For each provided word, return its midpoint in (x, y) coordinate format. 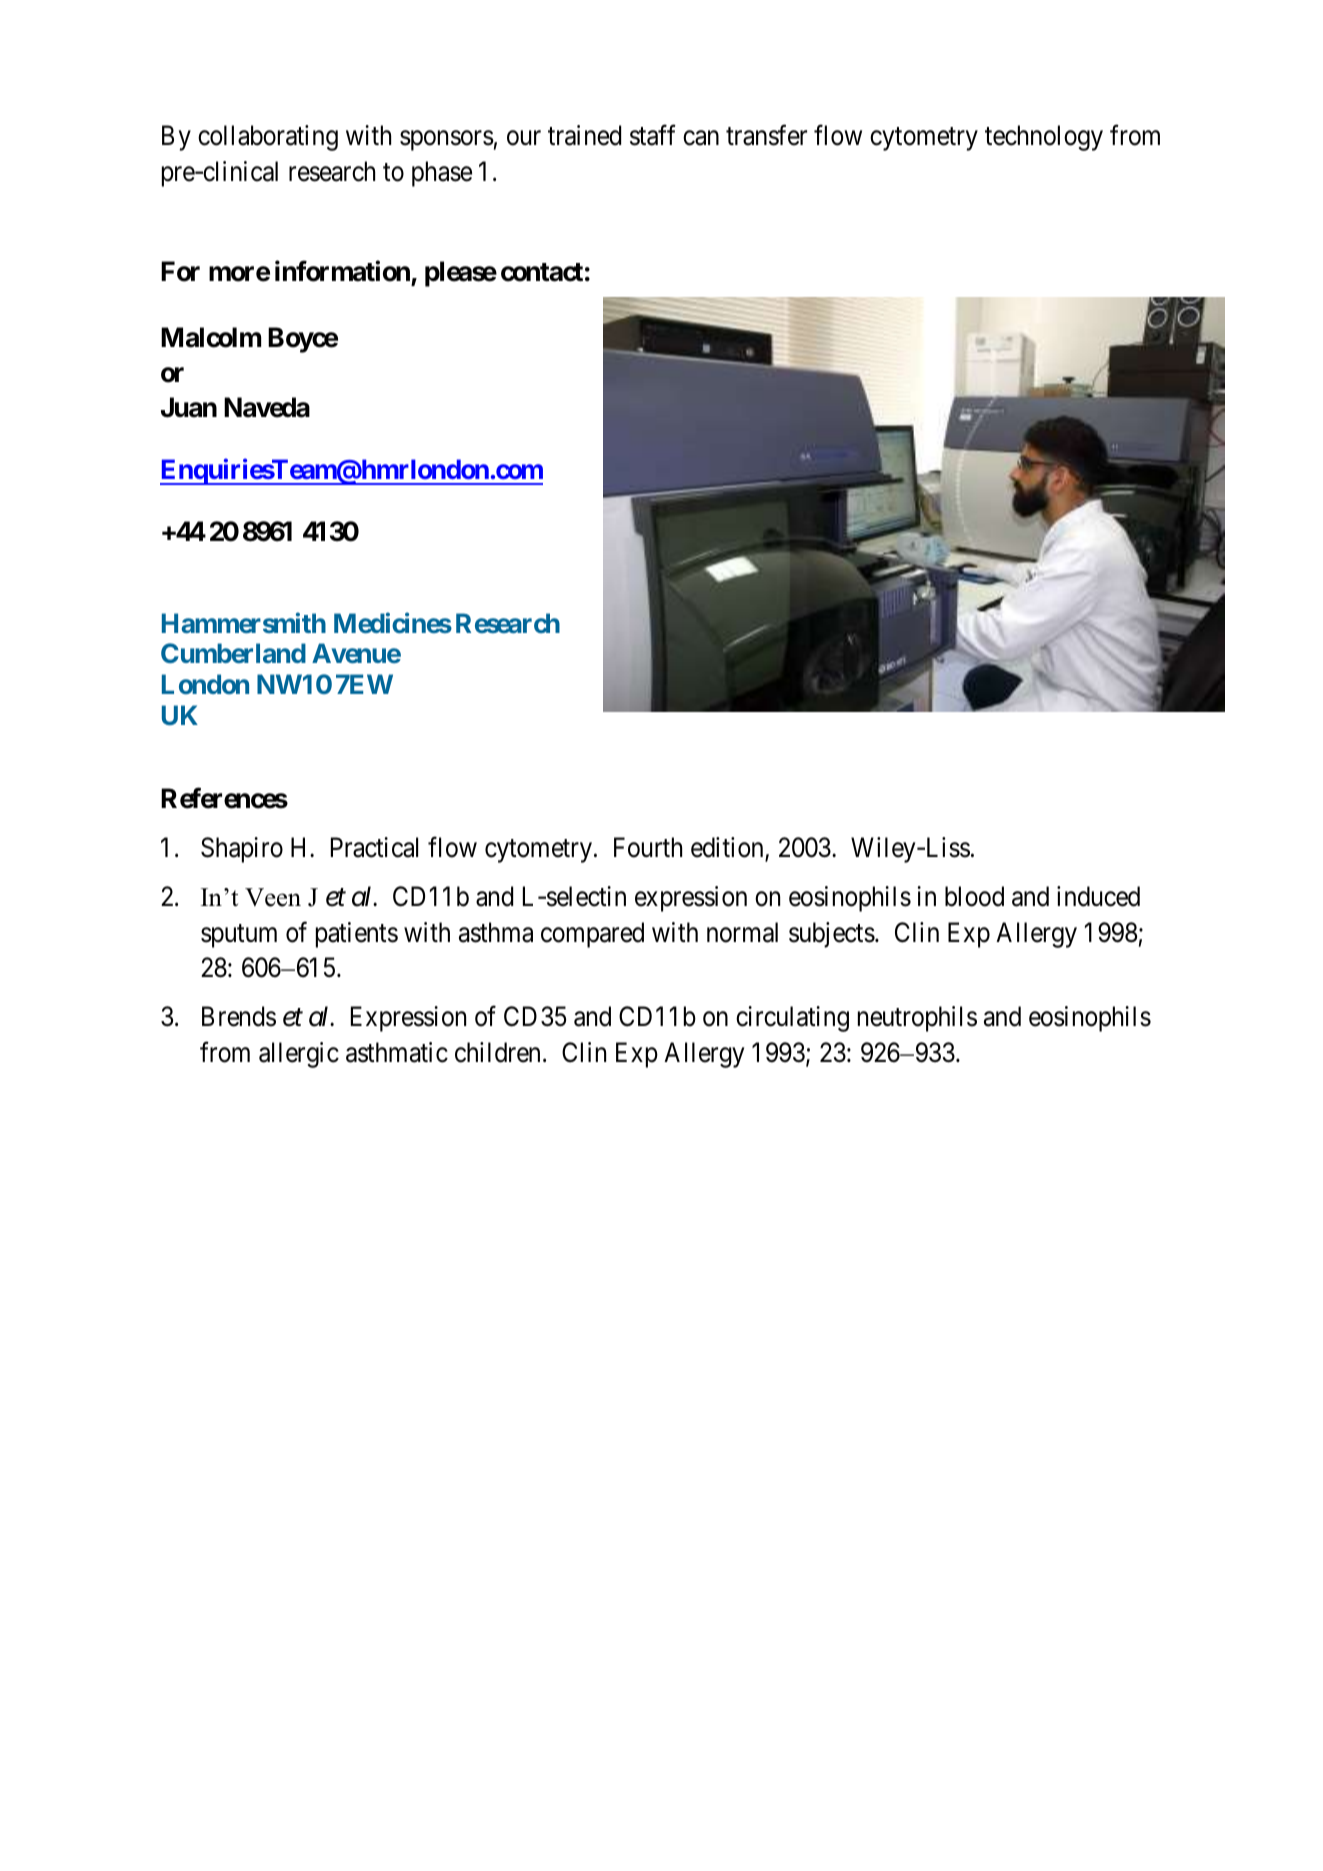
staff (653, 135)
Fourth (648, 847)
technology (1044, 138)
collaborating (268, 138)
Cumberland (233, 653)
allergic (299, 1055)
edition (728, 848)
